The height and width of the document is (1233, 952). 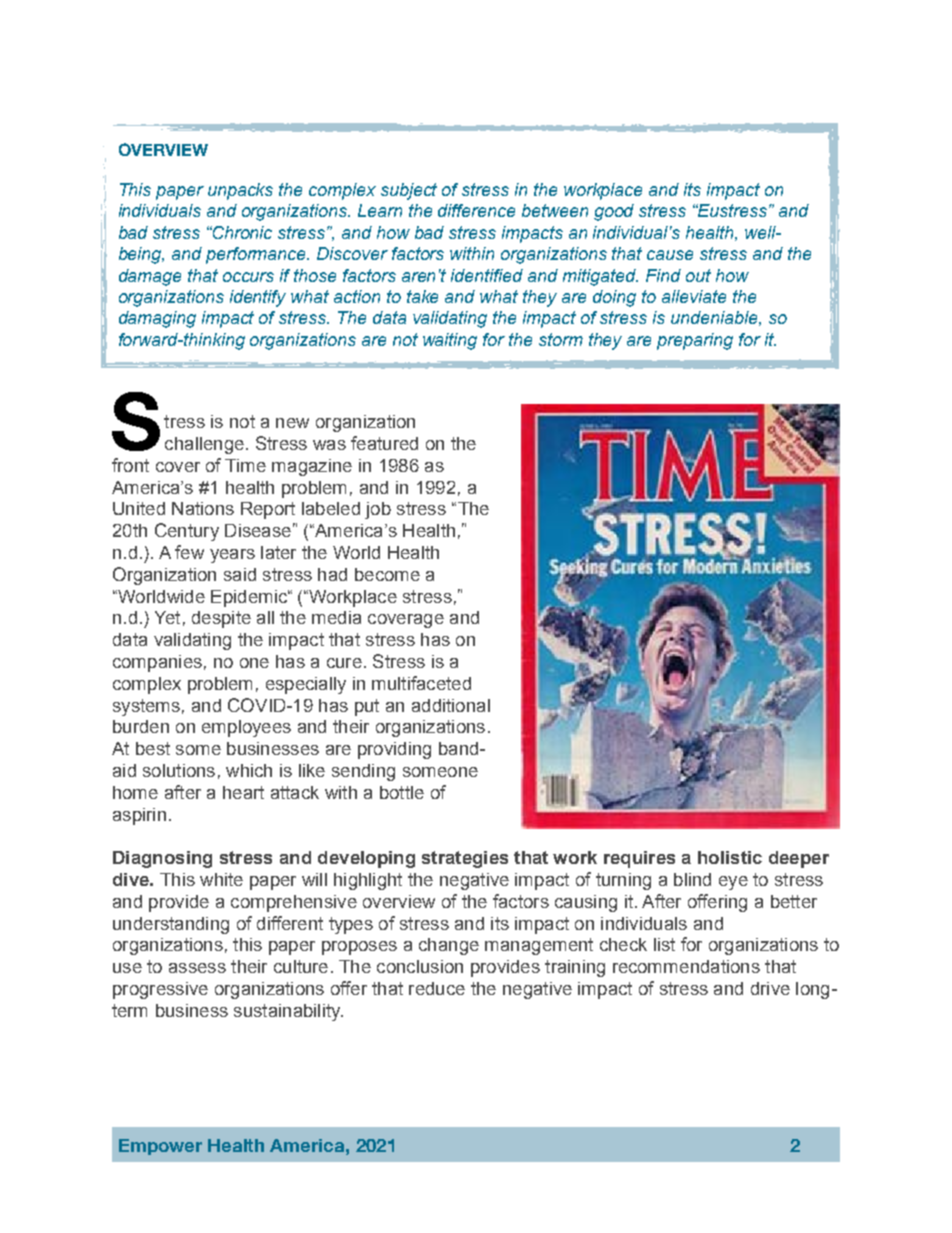 What do you see at coordinates (240, 191) in the document?
I see `unpacks` at bounding box center [240, 191].
